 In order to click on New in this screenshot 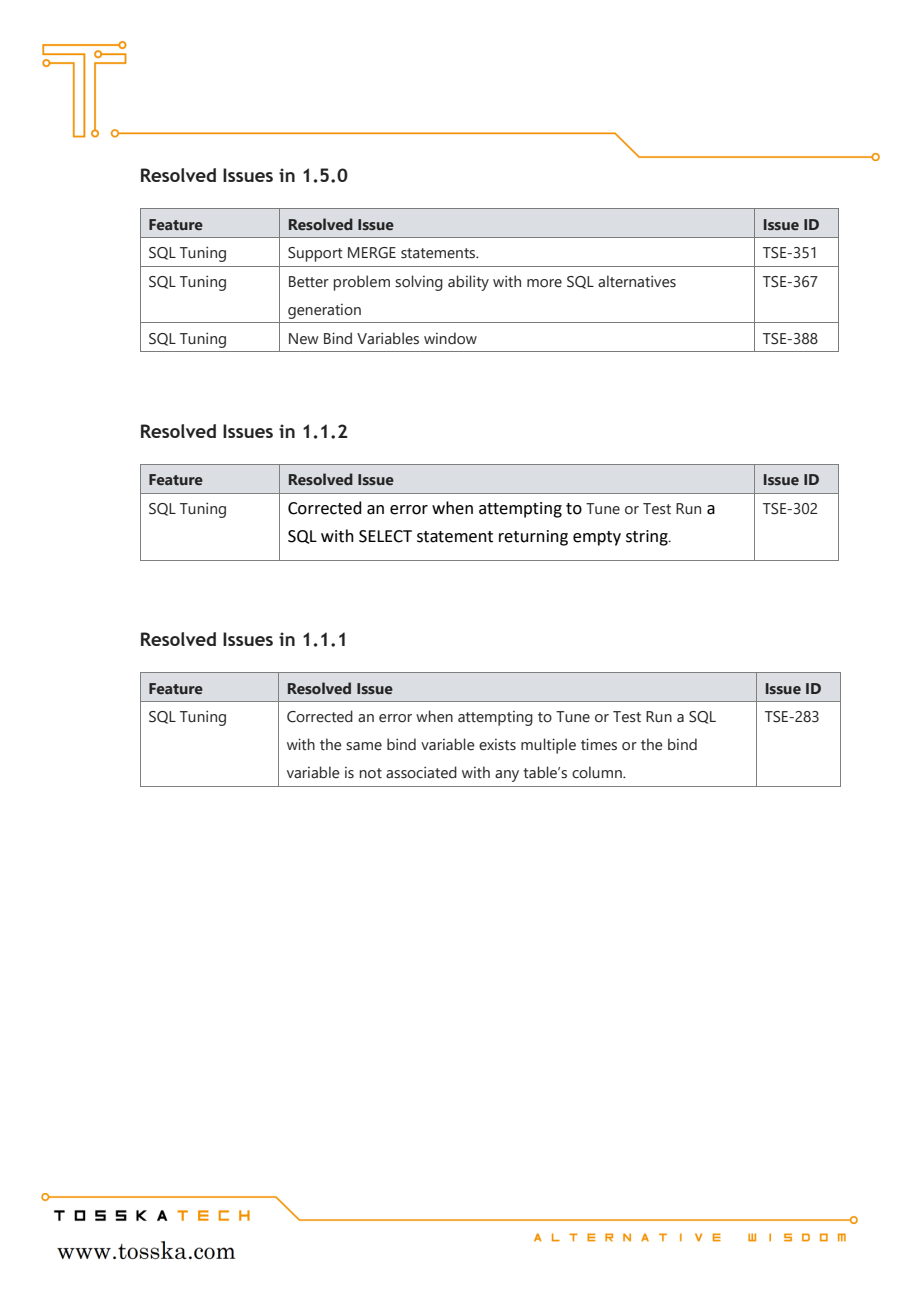, I will do `click(304, 339)`.
